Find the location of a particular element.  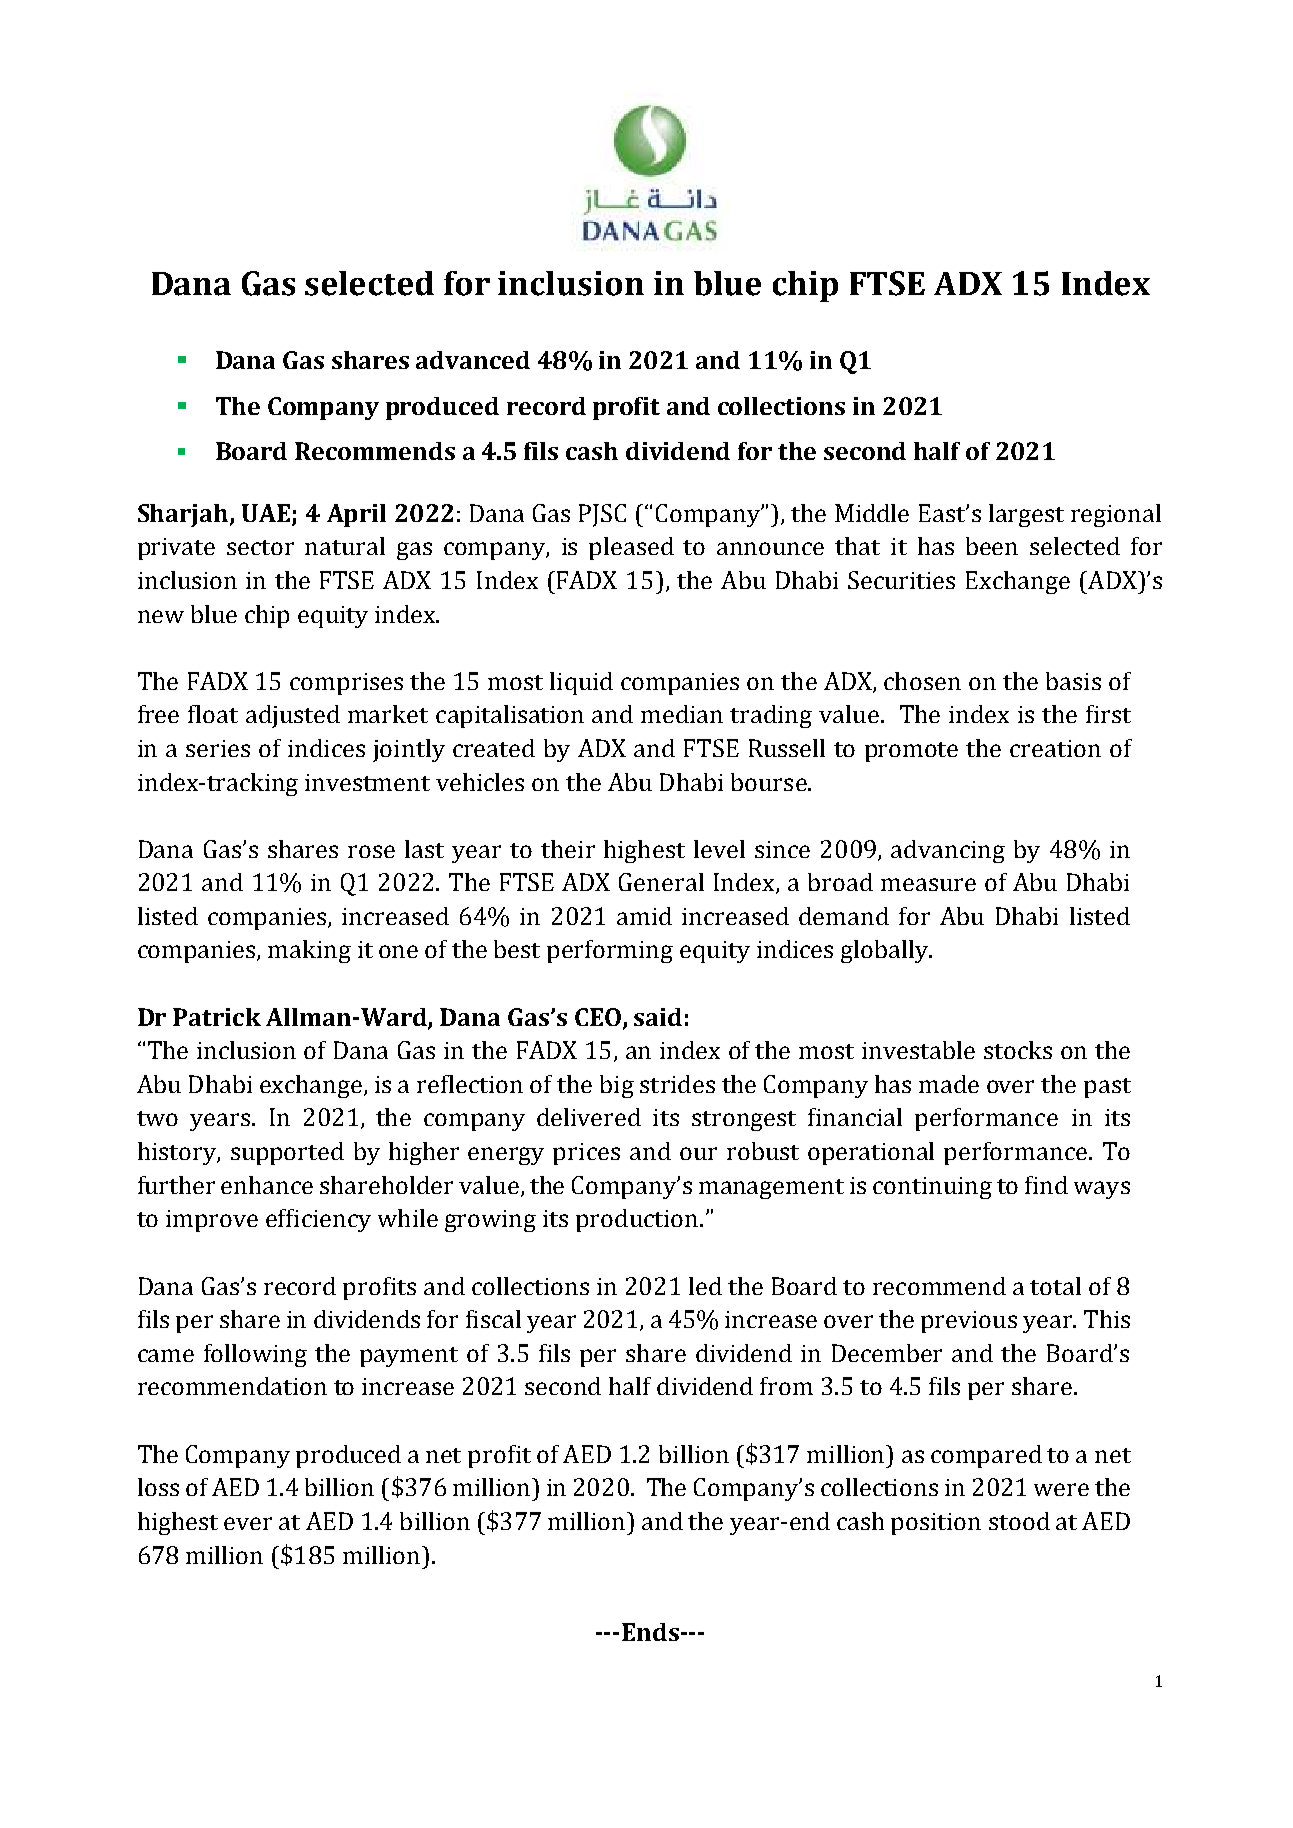

ever is located at coordinates (248, 1523).
